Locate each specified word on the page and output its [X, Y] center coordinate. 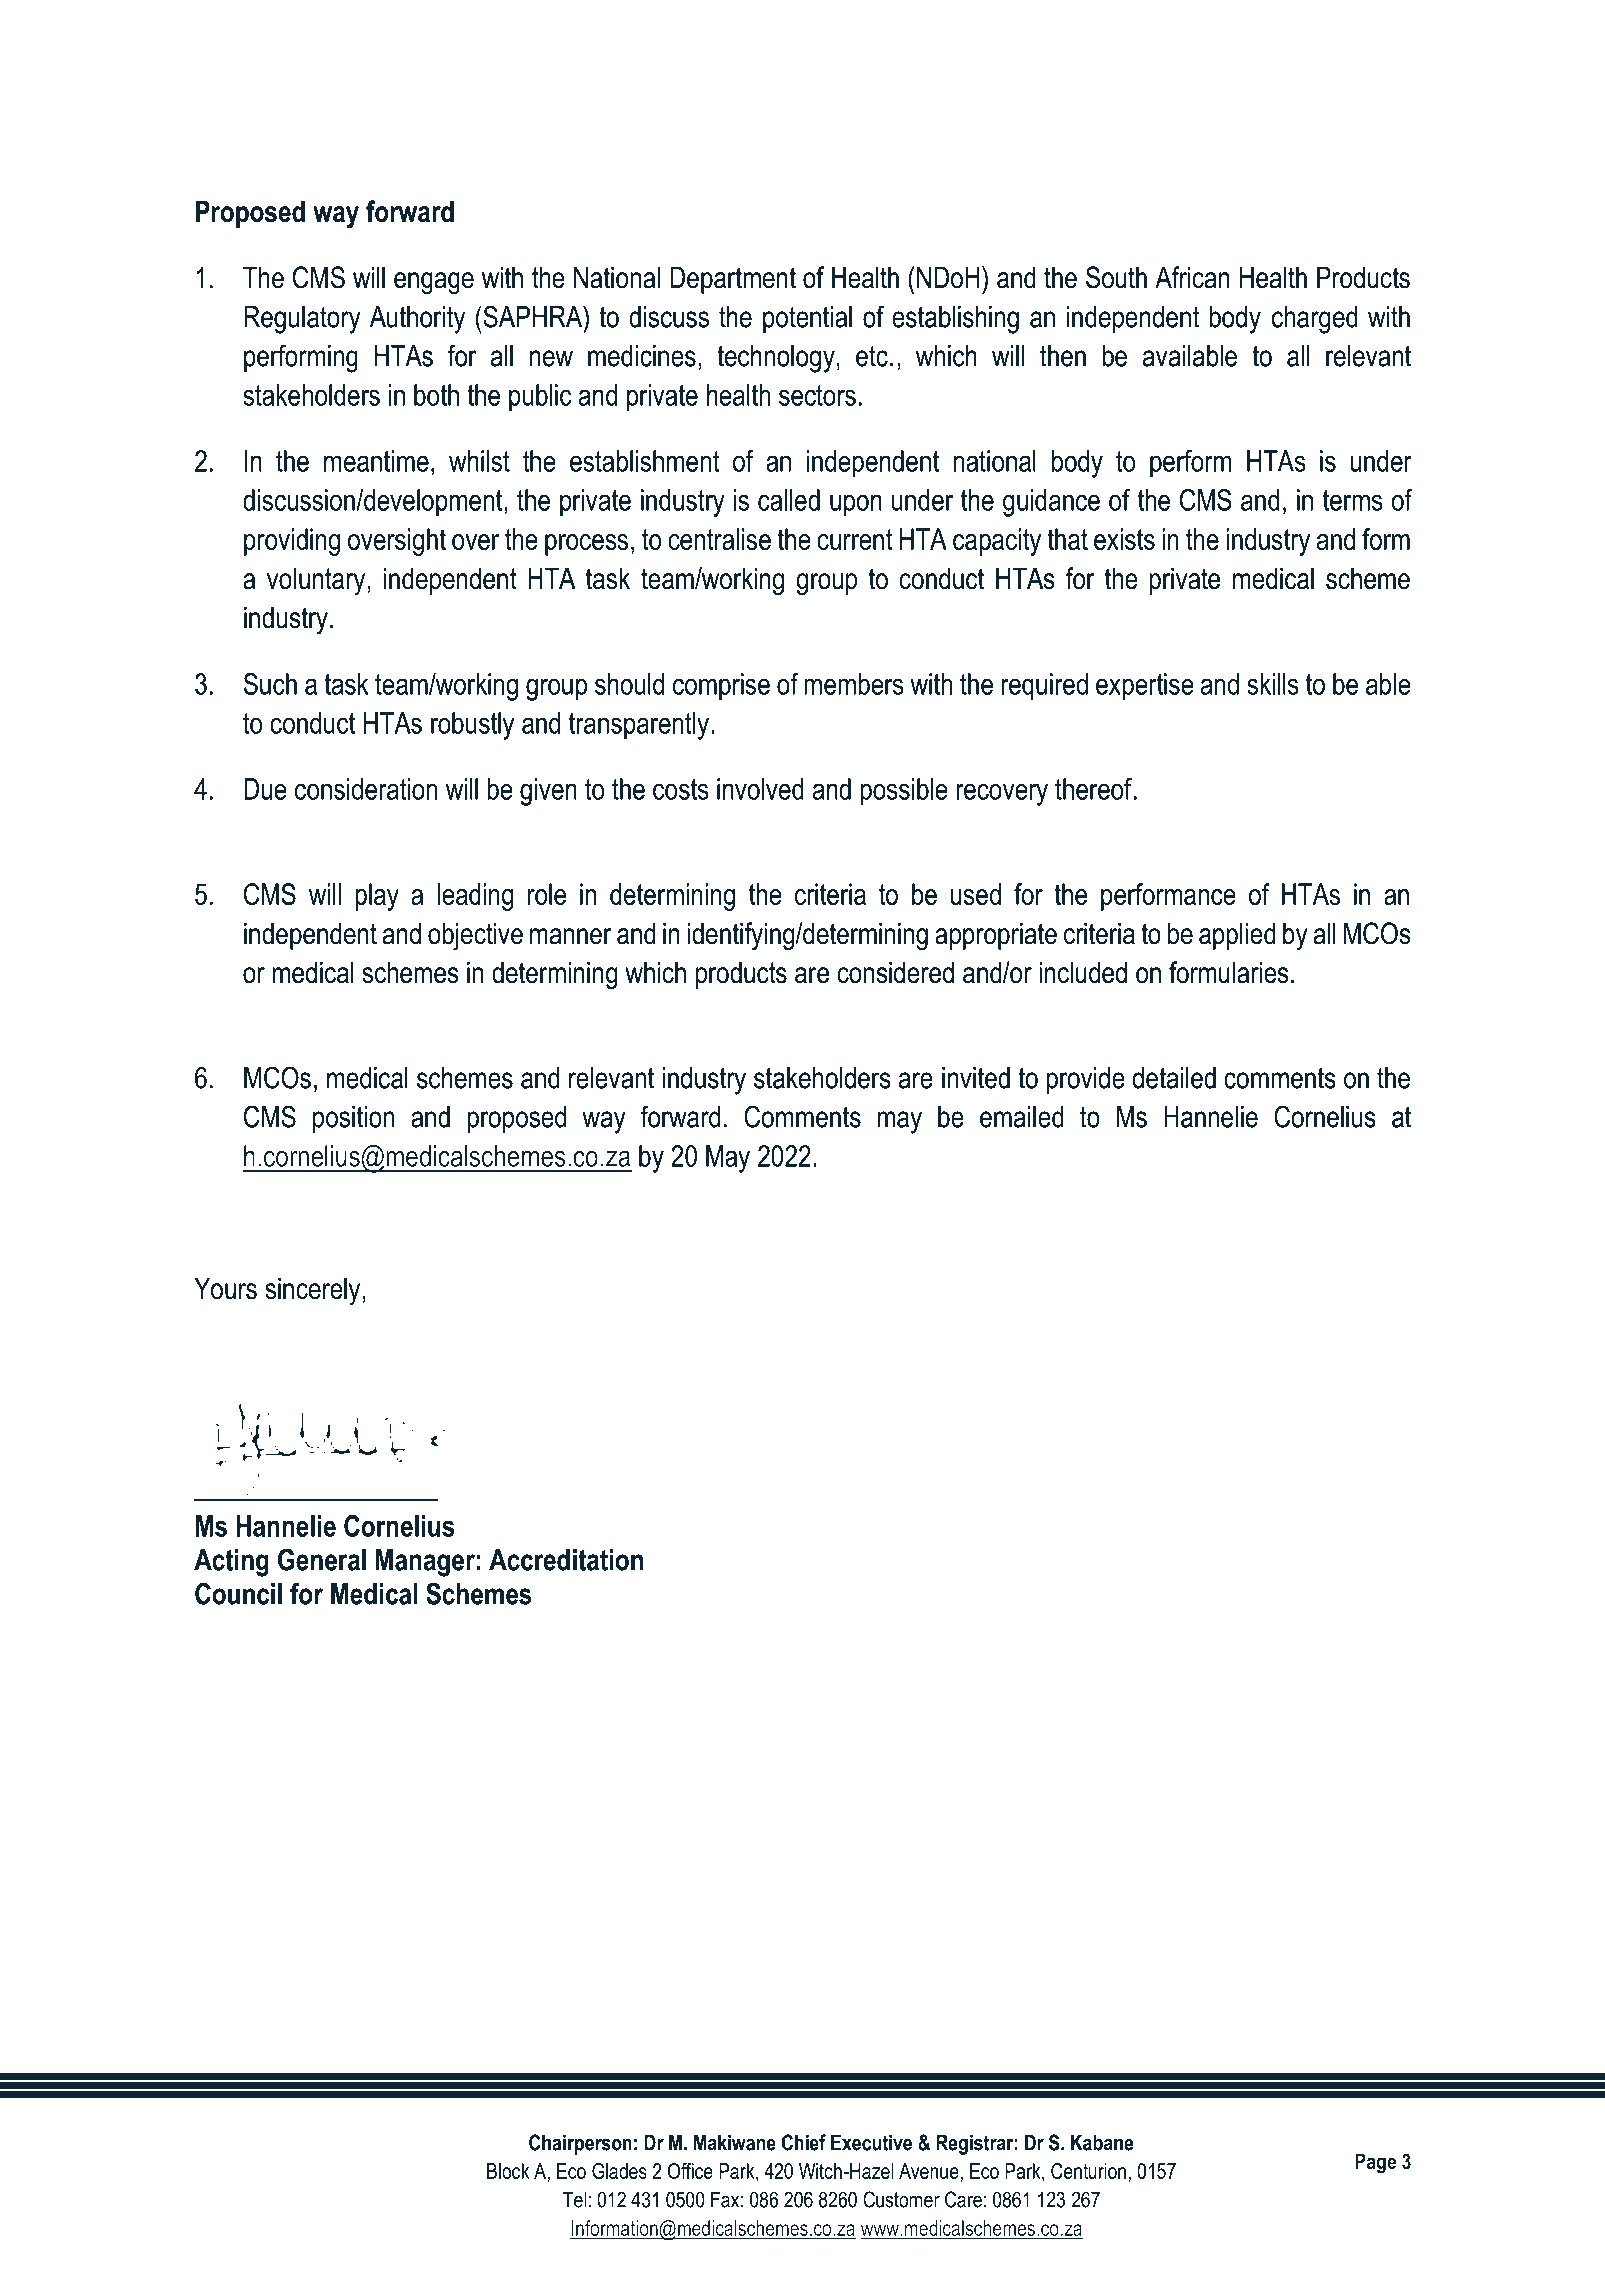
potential [807, 319]
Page [1375, 2163]
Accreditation [566, 1560]
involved [760, 789]
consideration [366, 789]
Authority [417, 320]
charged [1315, 320]
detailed [1174, 1078]
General [322, 1559]
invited [976, 1078]
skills [1273, 684]
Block [508, 2171]
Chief [804, 2142]
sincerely [312, 1291]
